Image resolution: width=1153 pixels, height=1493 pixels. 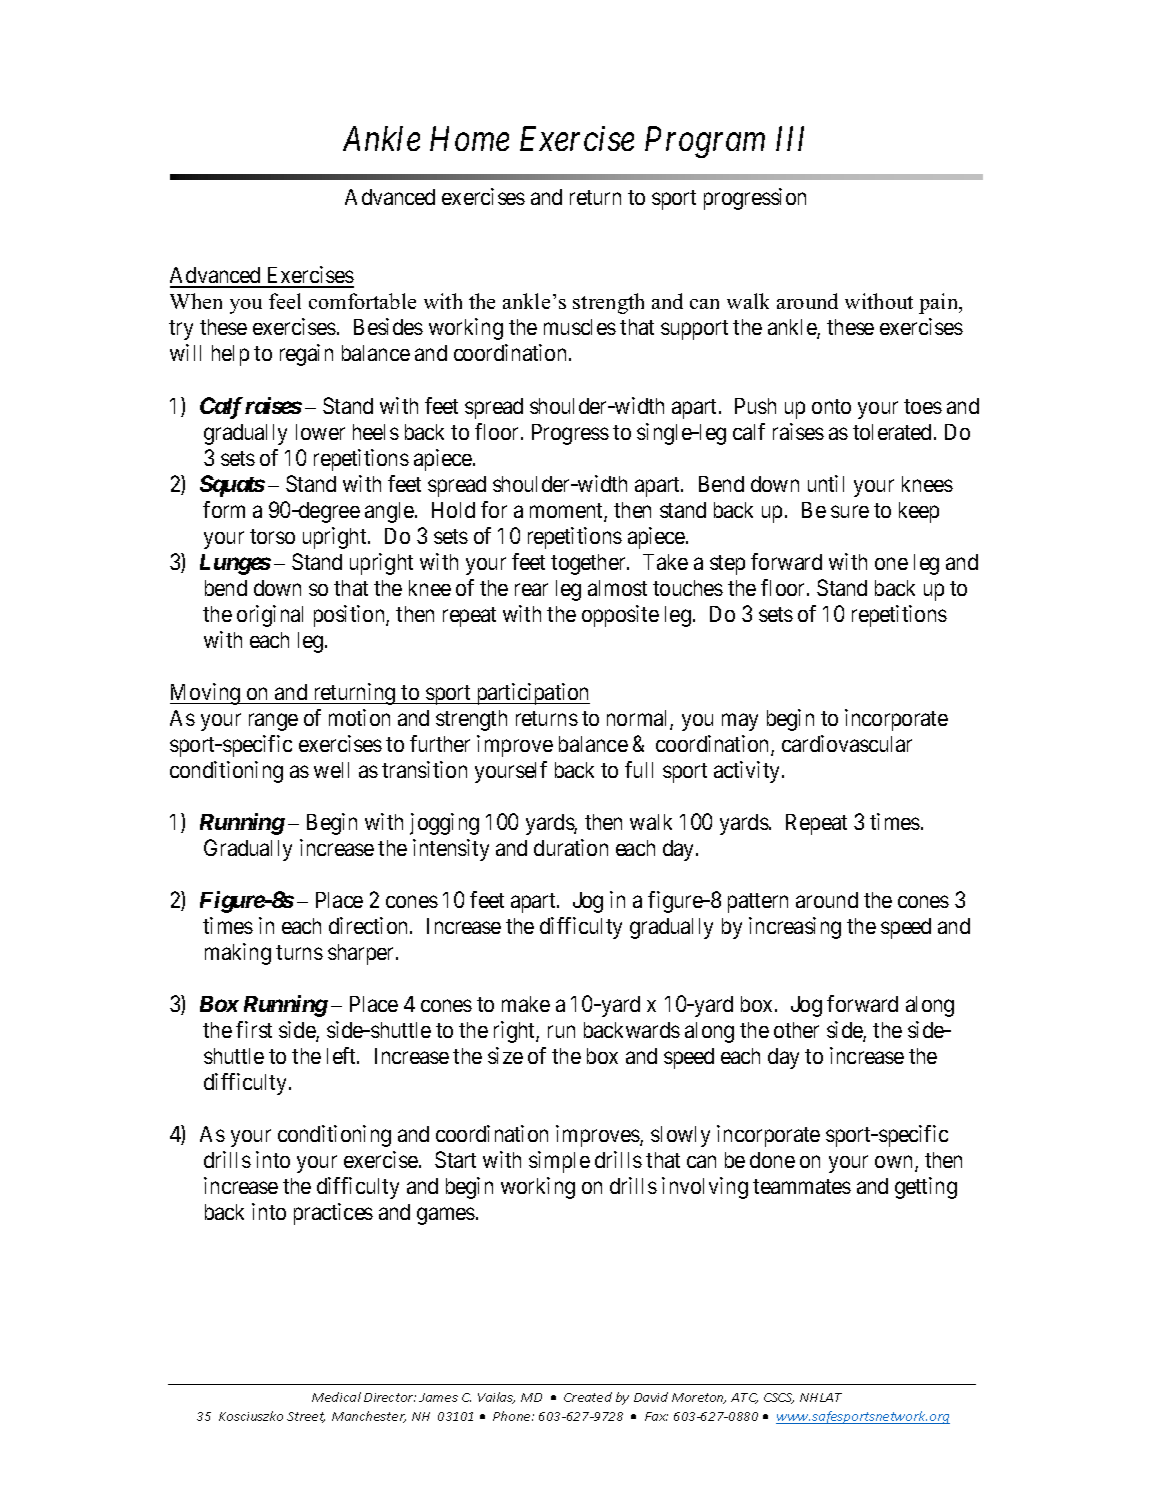 What do you see at coordinates (331, 770) in the screenshot?
I see `well` at bounding box center [331, 770].
